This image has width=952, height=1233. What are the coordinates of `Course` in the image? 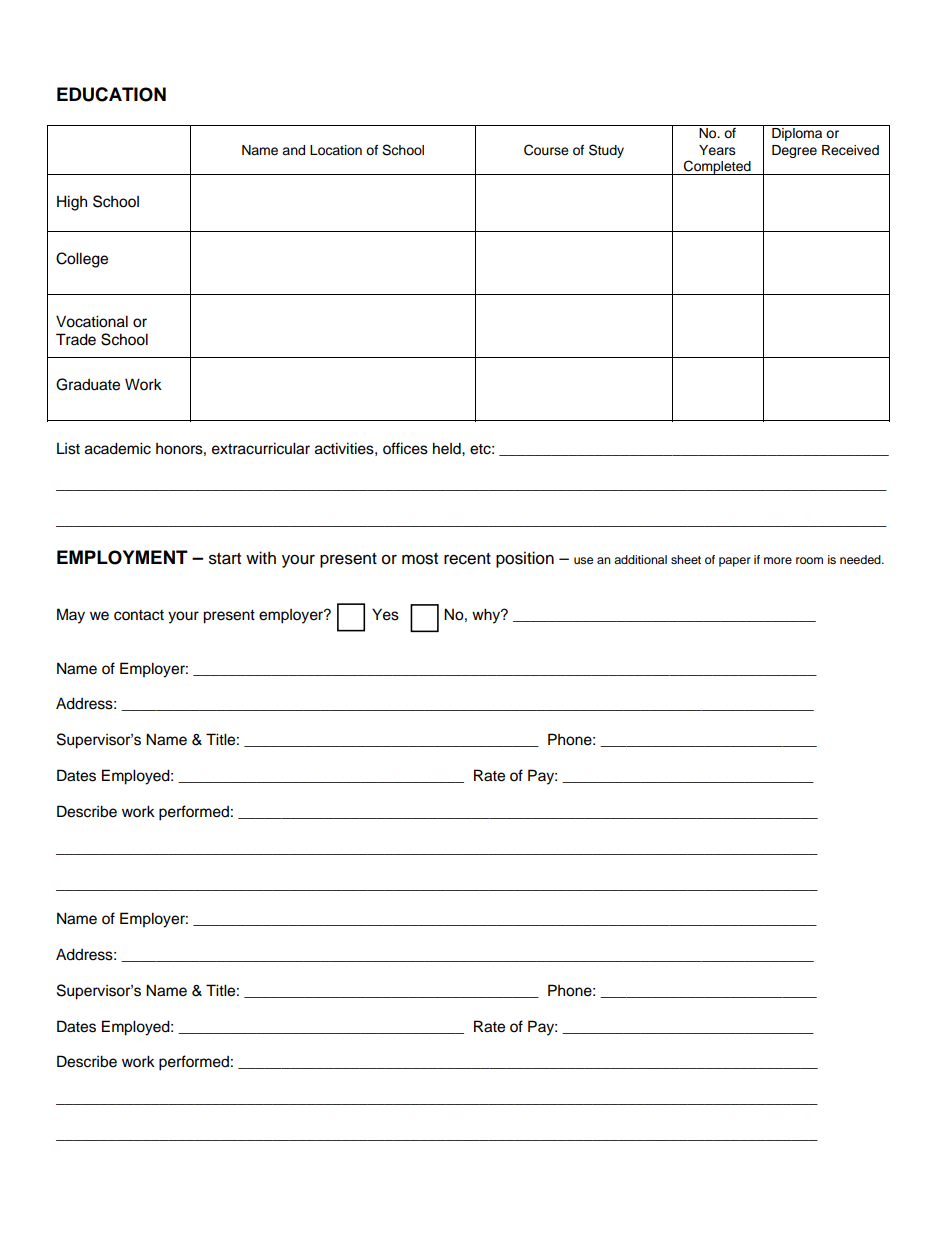 It's located at (546, 150).
